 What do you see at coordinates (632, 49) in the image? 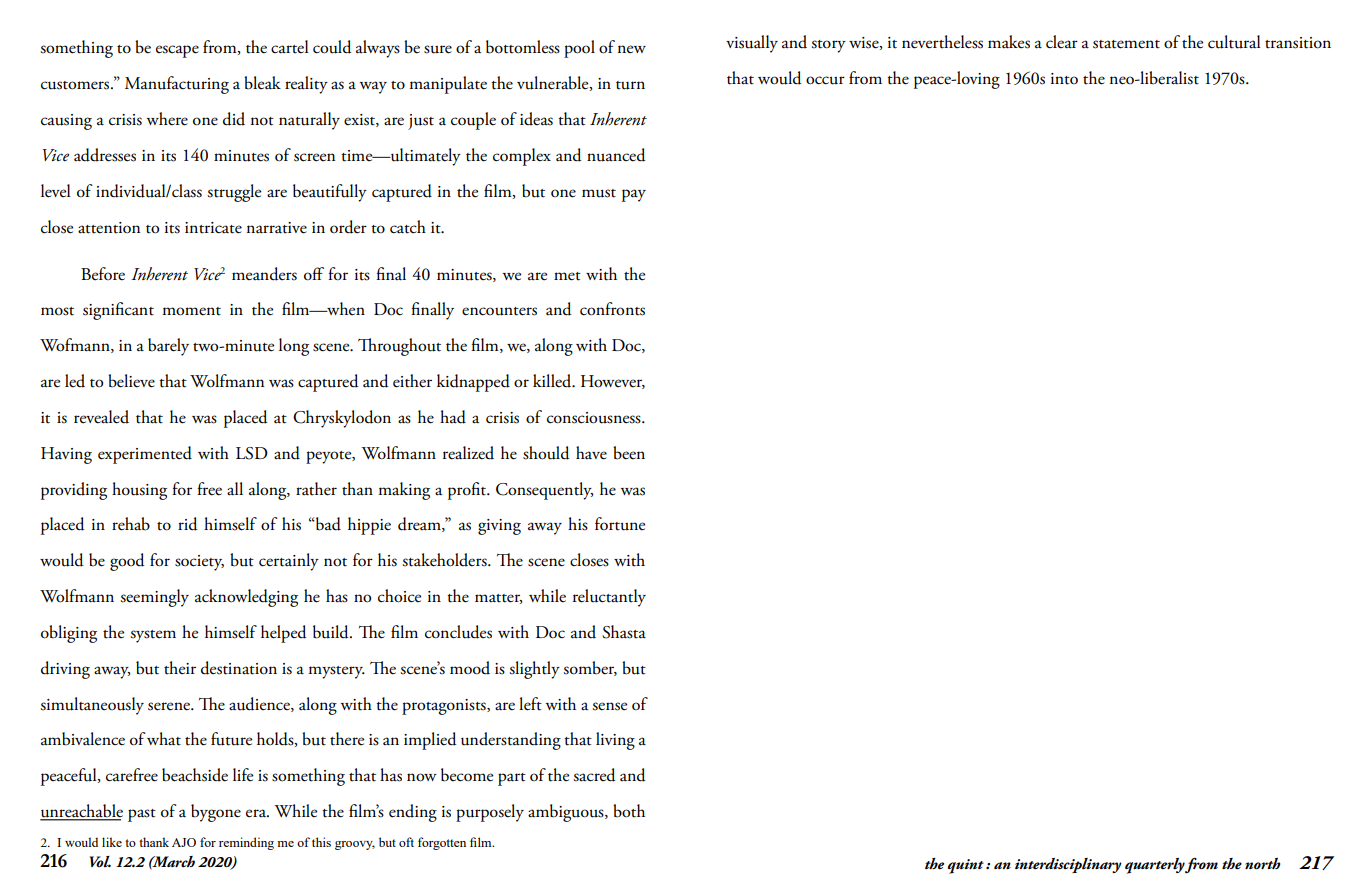
I see `new` at bounding box center [632, 49].
